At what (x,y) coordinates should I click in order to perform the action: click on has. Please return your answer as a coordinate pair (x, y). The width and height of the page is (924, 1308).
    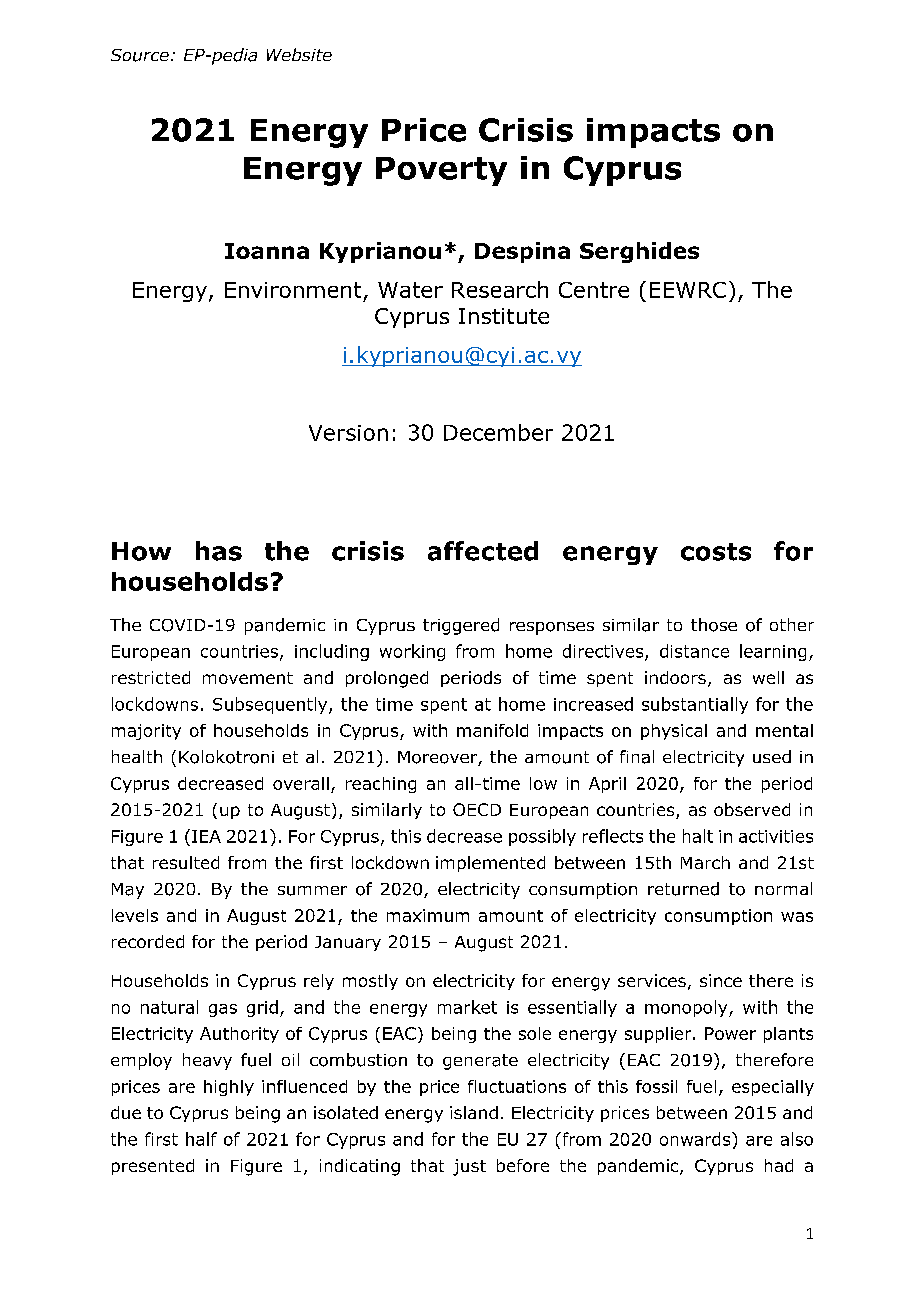
    Looking at the image, I should click on (219, 551).
